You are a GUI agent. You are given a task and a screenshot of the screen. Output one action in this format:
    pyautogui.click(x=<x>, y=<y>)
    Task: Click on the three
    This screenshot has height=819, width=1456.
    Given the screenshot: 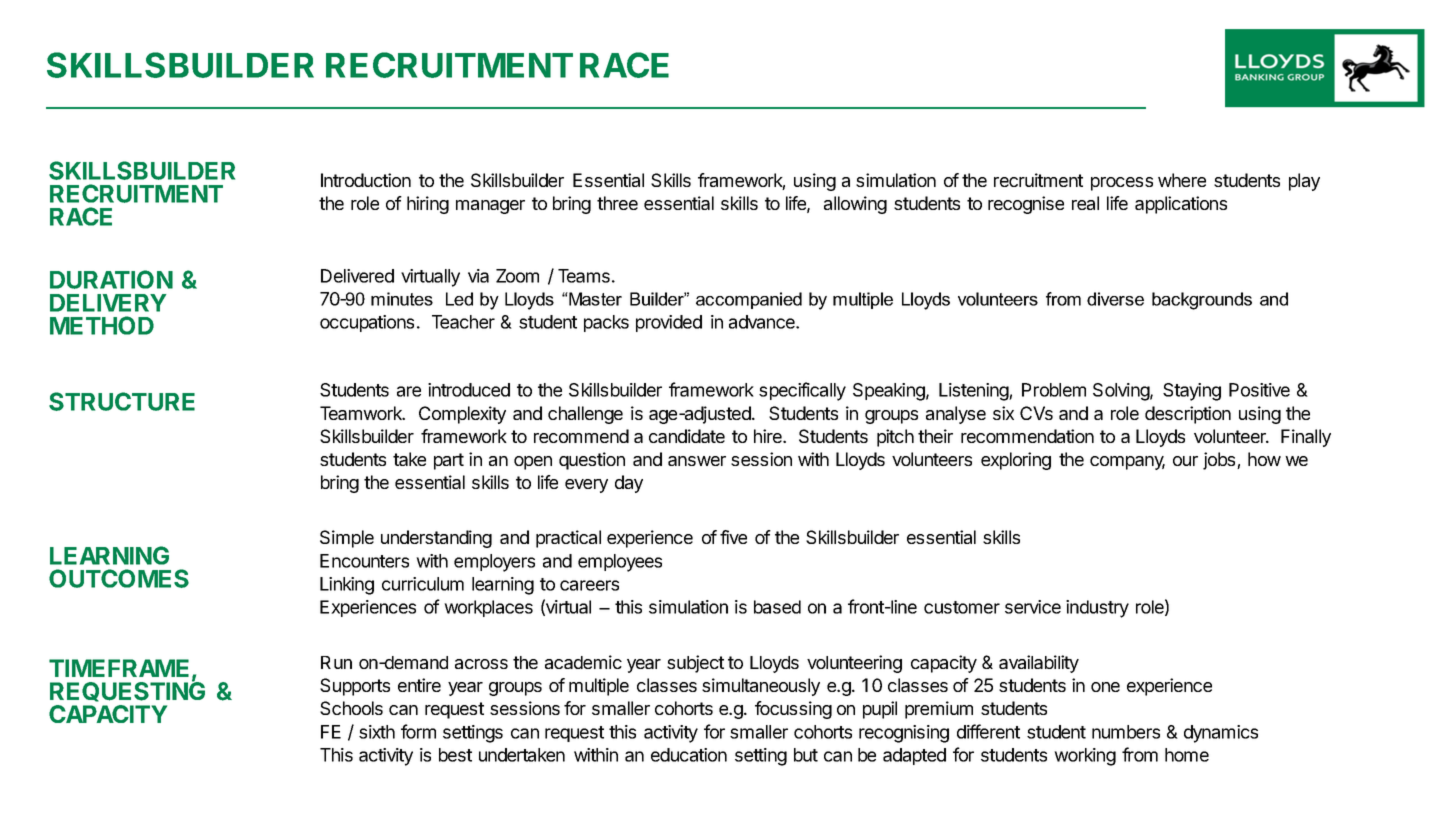 What is the action you would take?
    pyautogui.click(x=617, y=203)
